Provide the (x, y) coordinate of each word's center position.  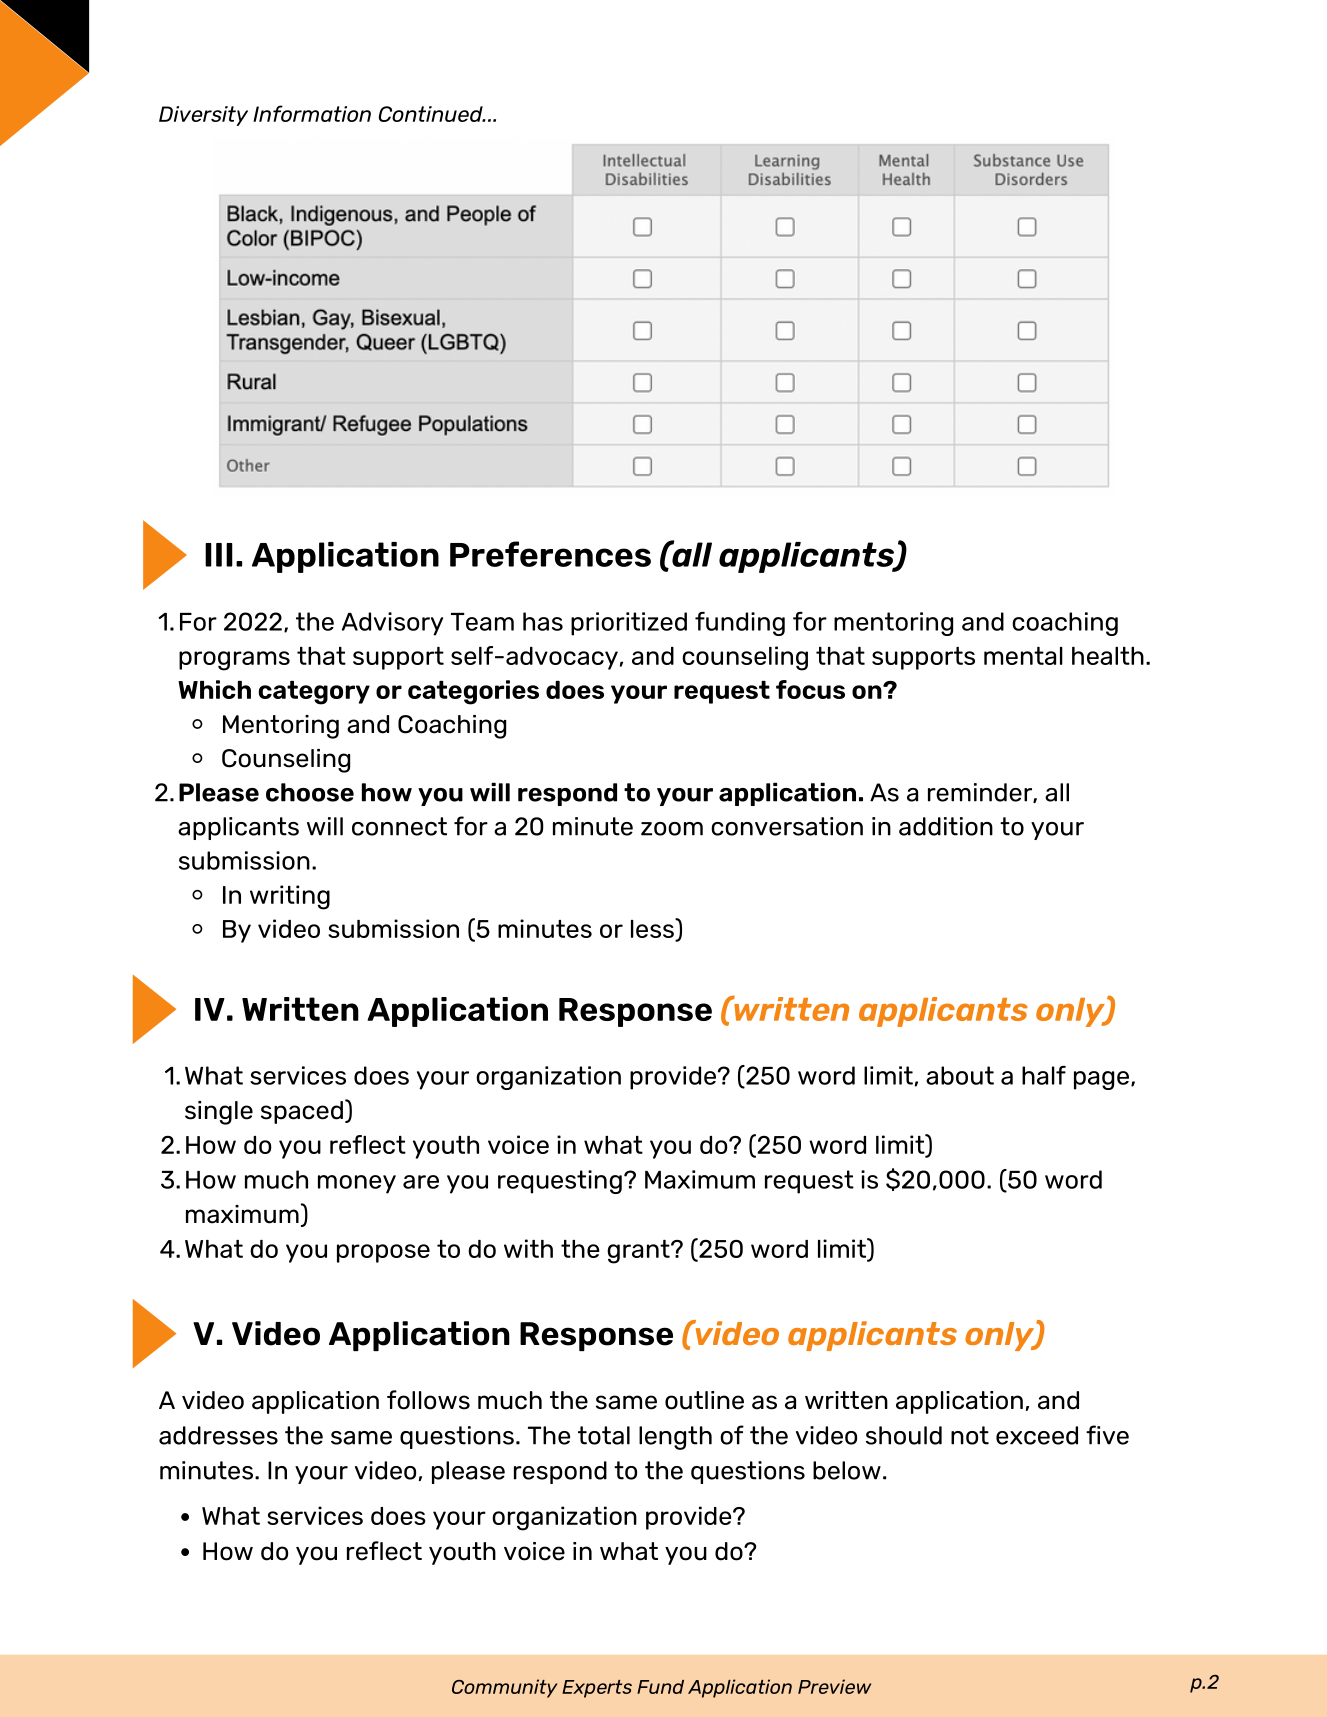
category (314, 693)
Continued (431, 114)
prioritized (629, 624)
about (960, 1075)
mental (1023, 656)
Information (312, 113)
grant (639, 1252)
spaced (302, 1112)
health (1108, 656)
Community (504, 1688)
